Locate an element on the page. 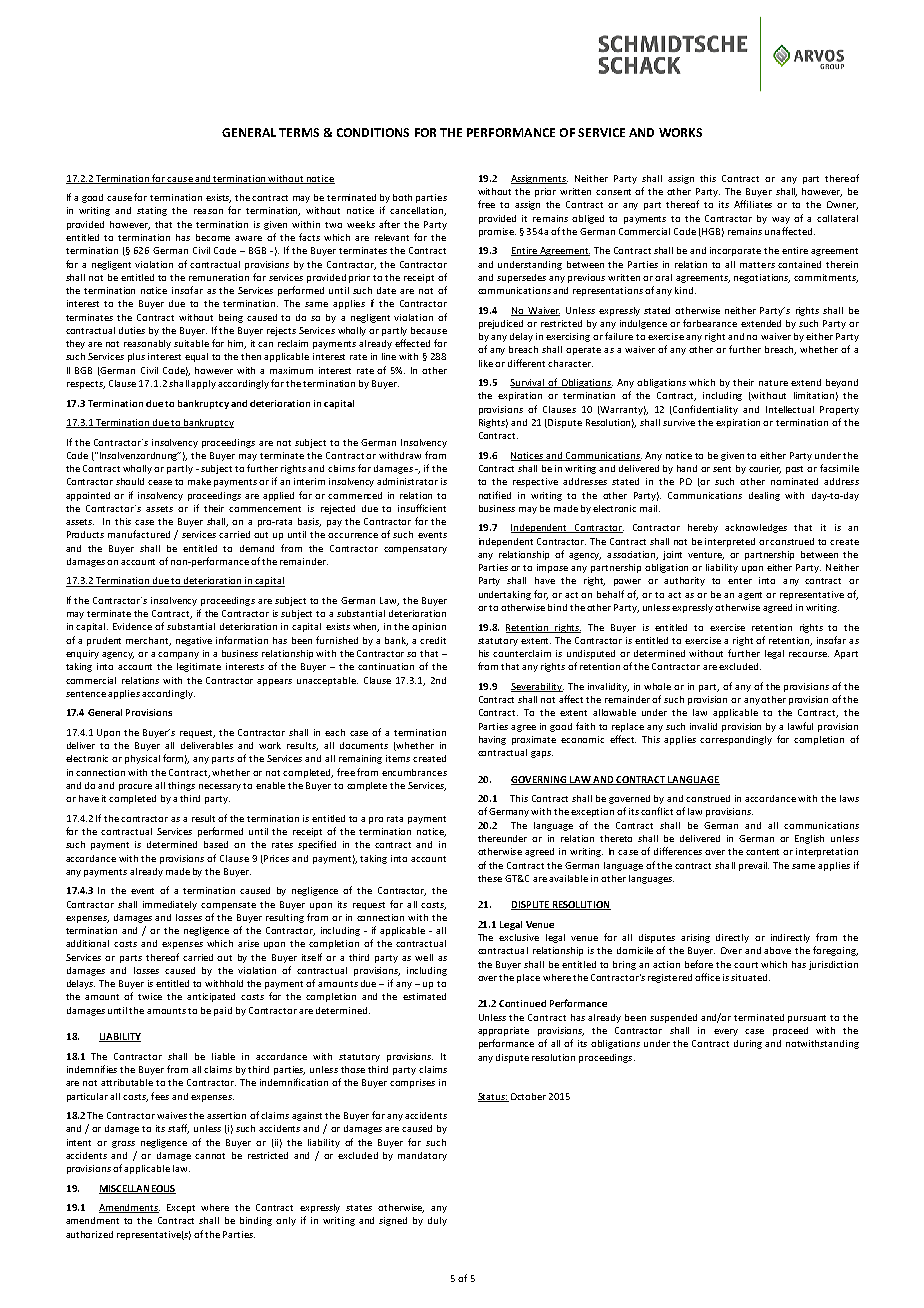 The height and width of the document is (1308, 924). dealing is located at coordinates (764, 496).
